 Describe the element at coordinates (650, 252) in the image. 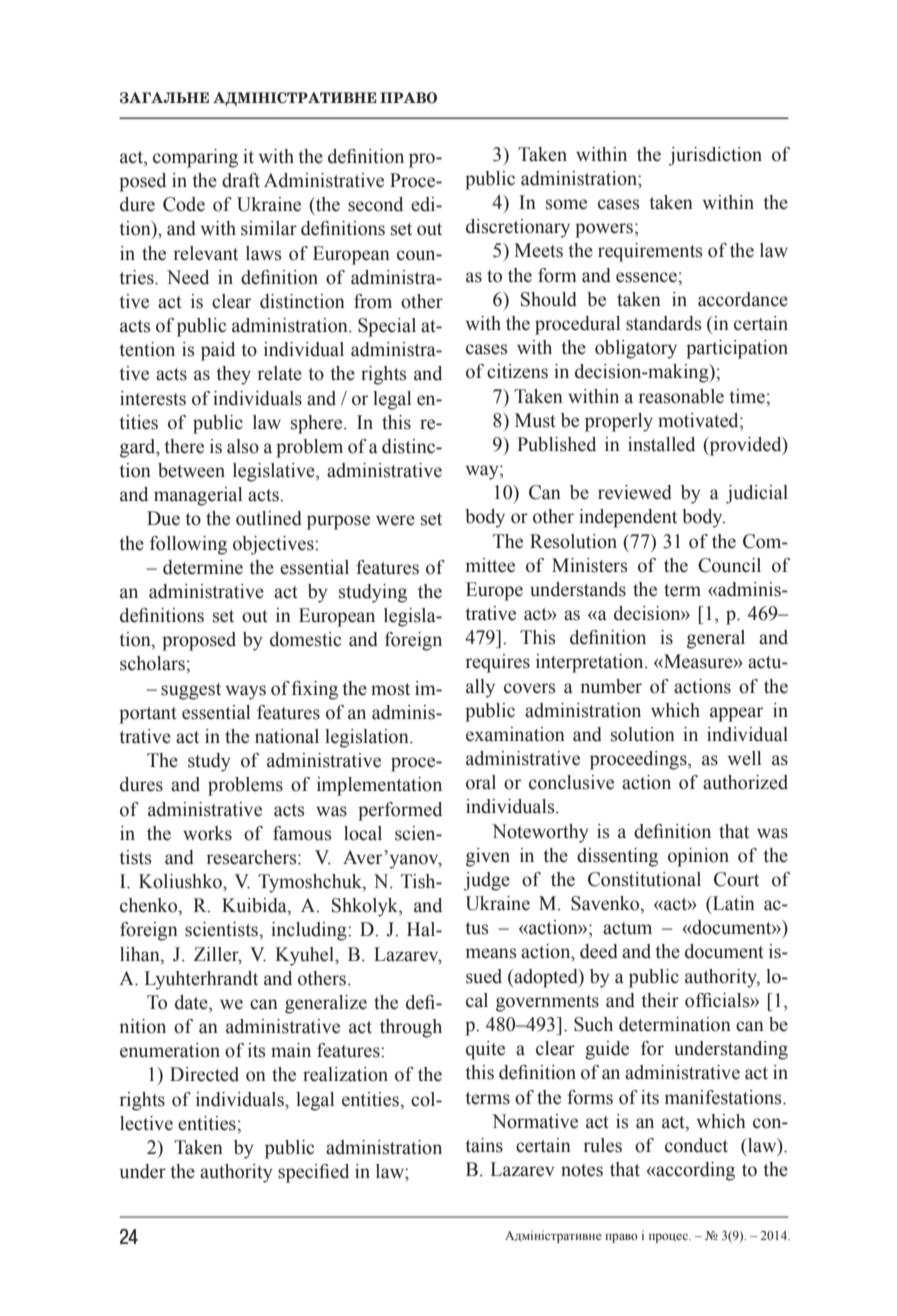

I see `requirements` at that location.
